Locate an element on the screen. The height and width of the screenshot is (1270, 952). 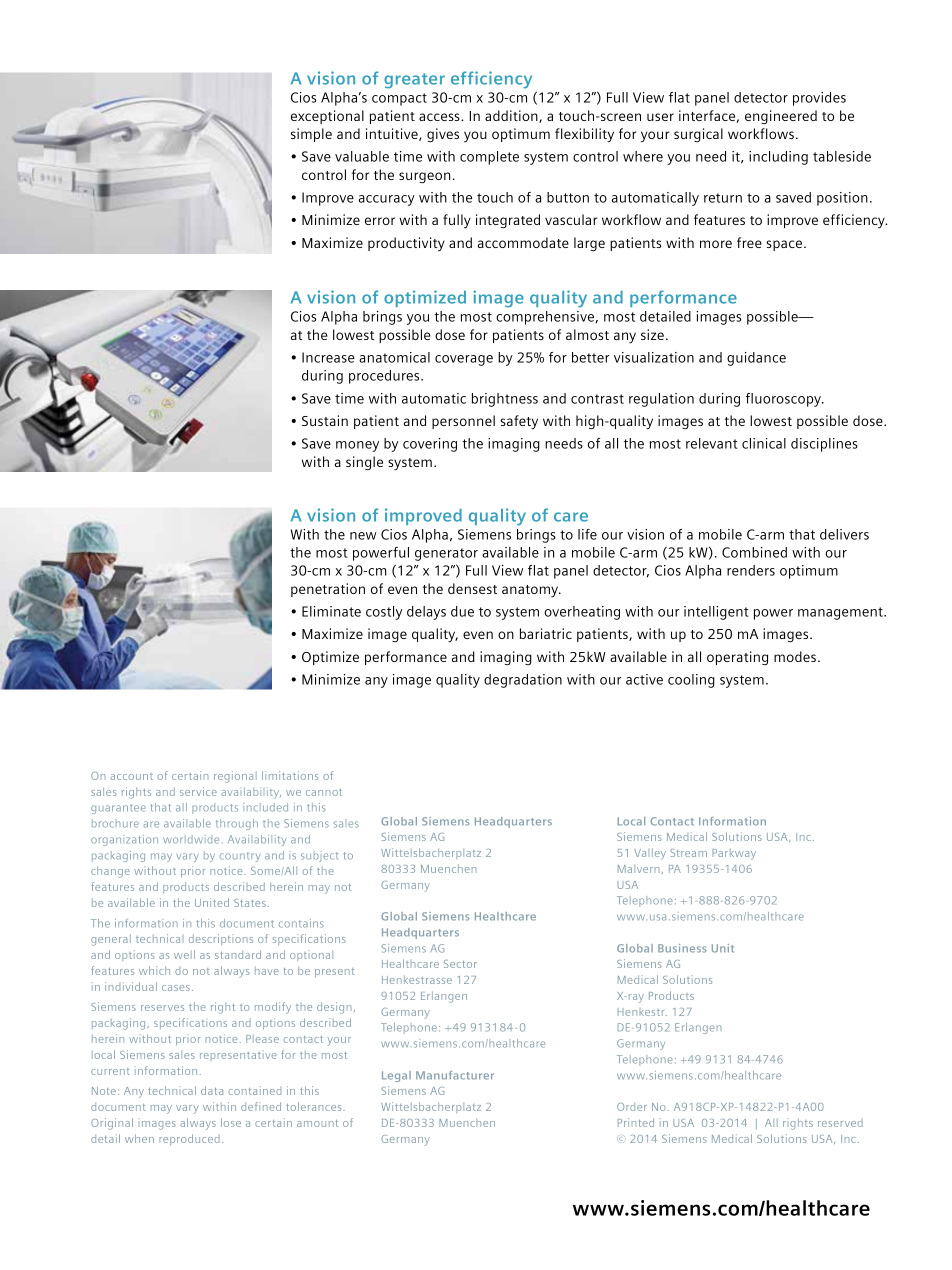
data is located at coordinates (212, 1090).
